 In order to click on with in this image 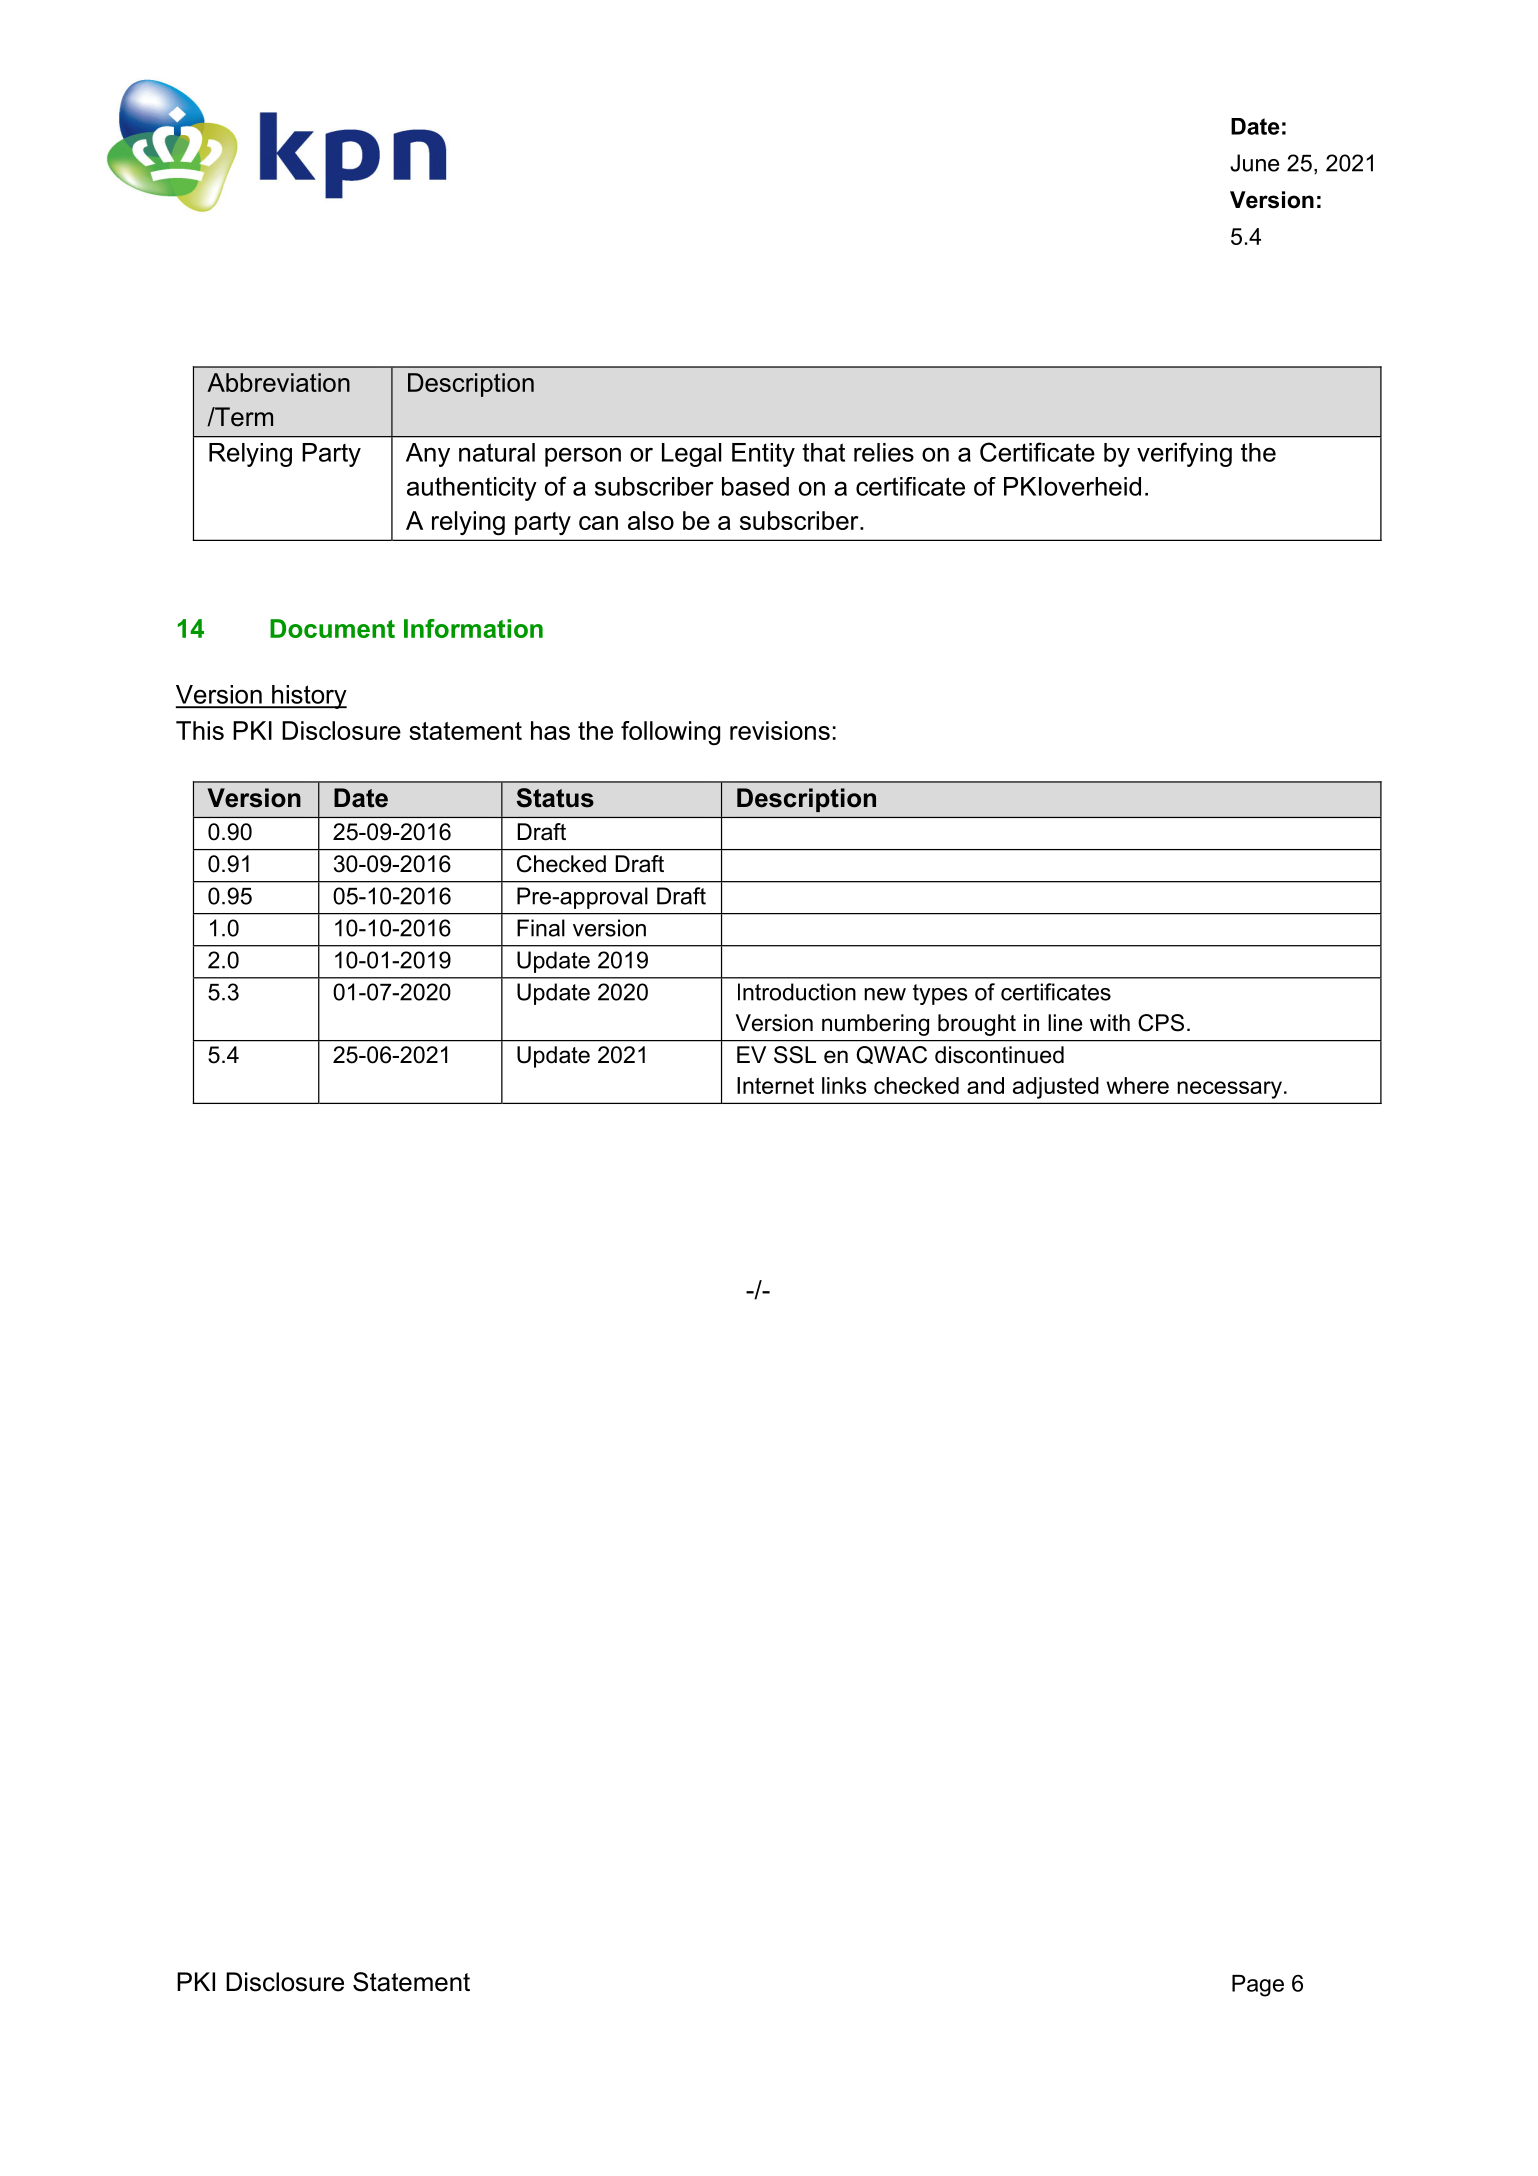, I will do `click(1110, 1022)`.
